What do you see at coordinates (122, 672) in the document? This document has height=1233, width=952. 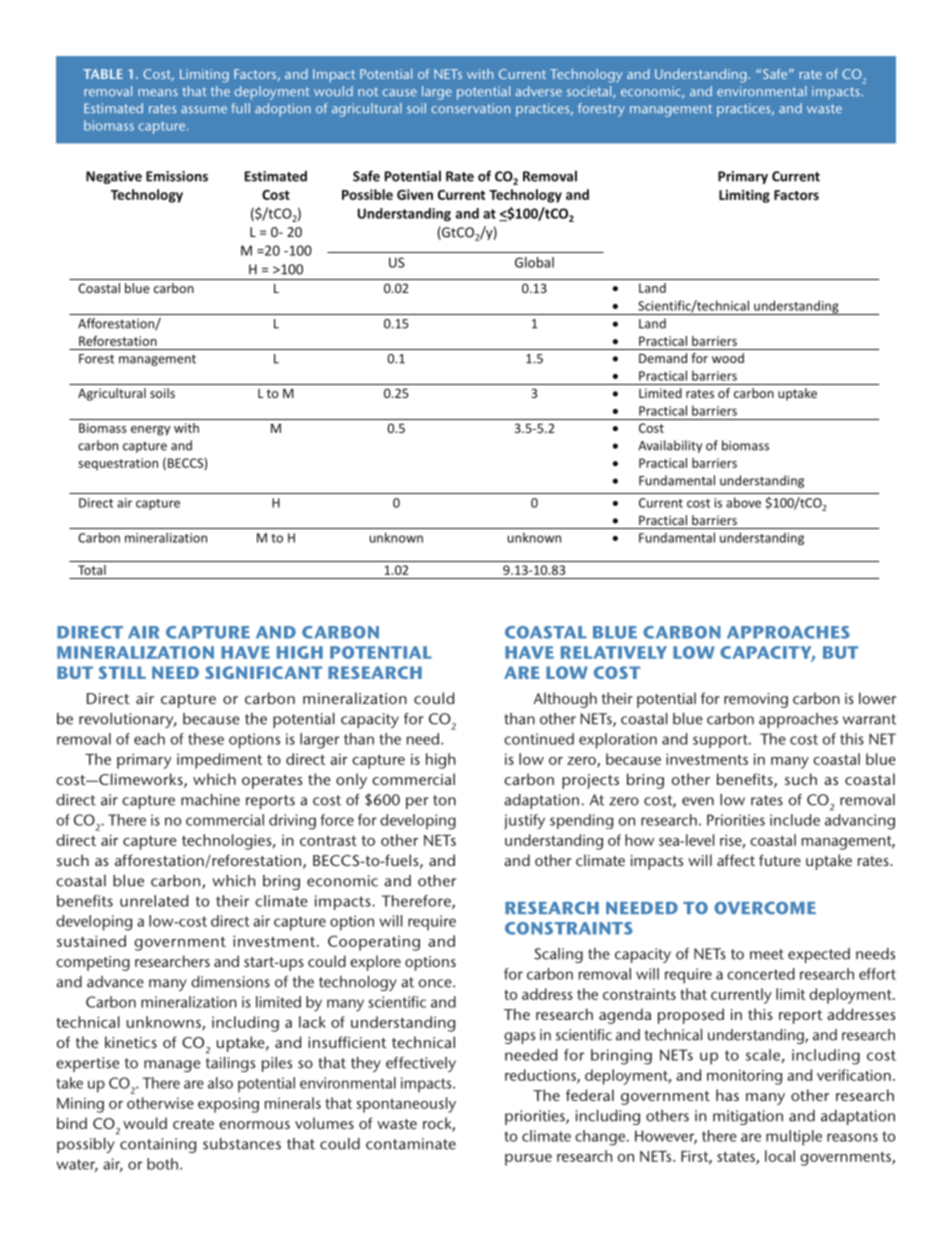 I see `STILL` at bounding box center [122, 672].
